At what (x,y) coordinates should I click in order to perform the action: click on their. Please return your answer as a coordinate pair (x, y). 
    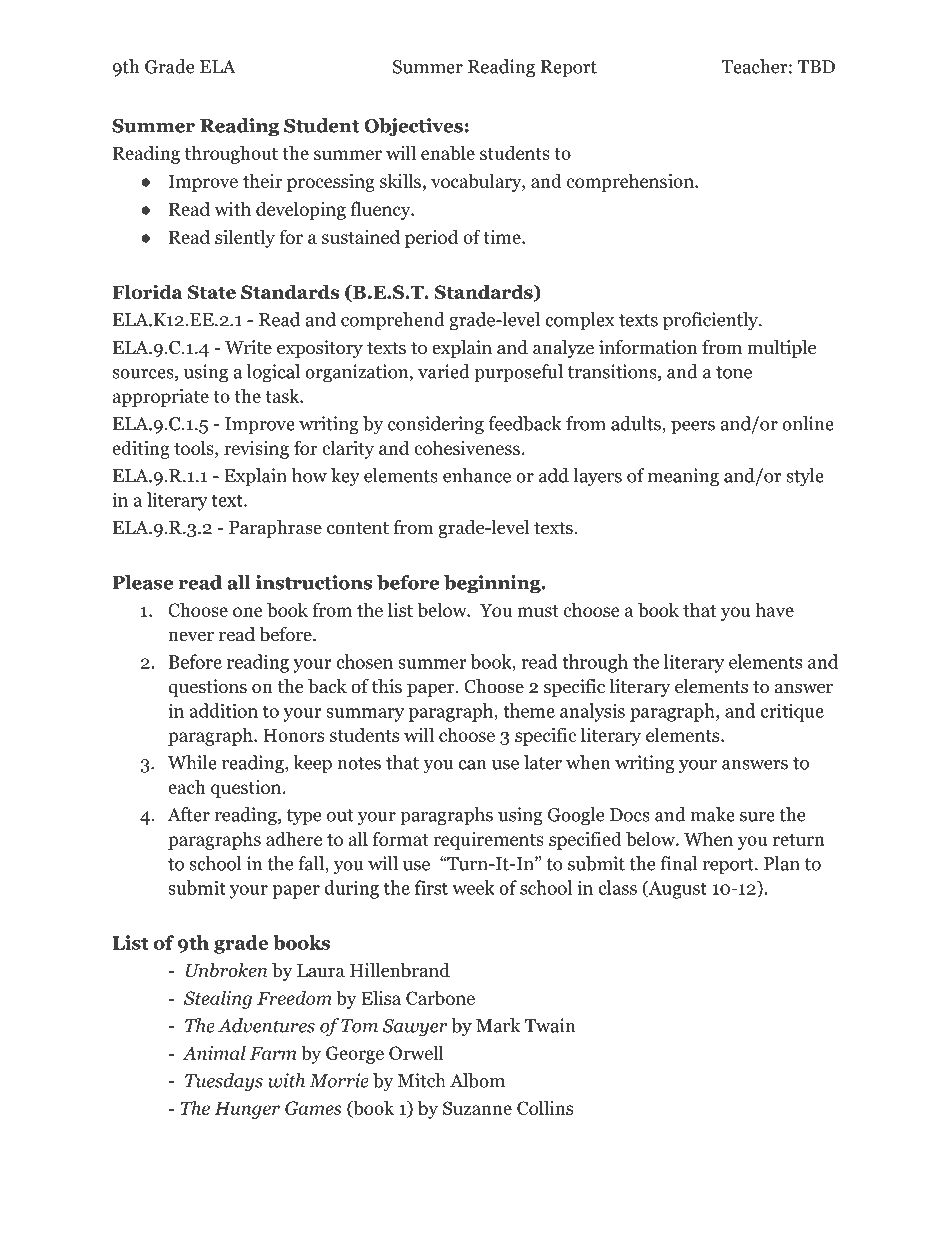
    Looking at the image, I should click on (263, 180).
